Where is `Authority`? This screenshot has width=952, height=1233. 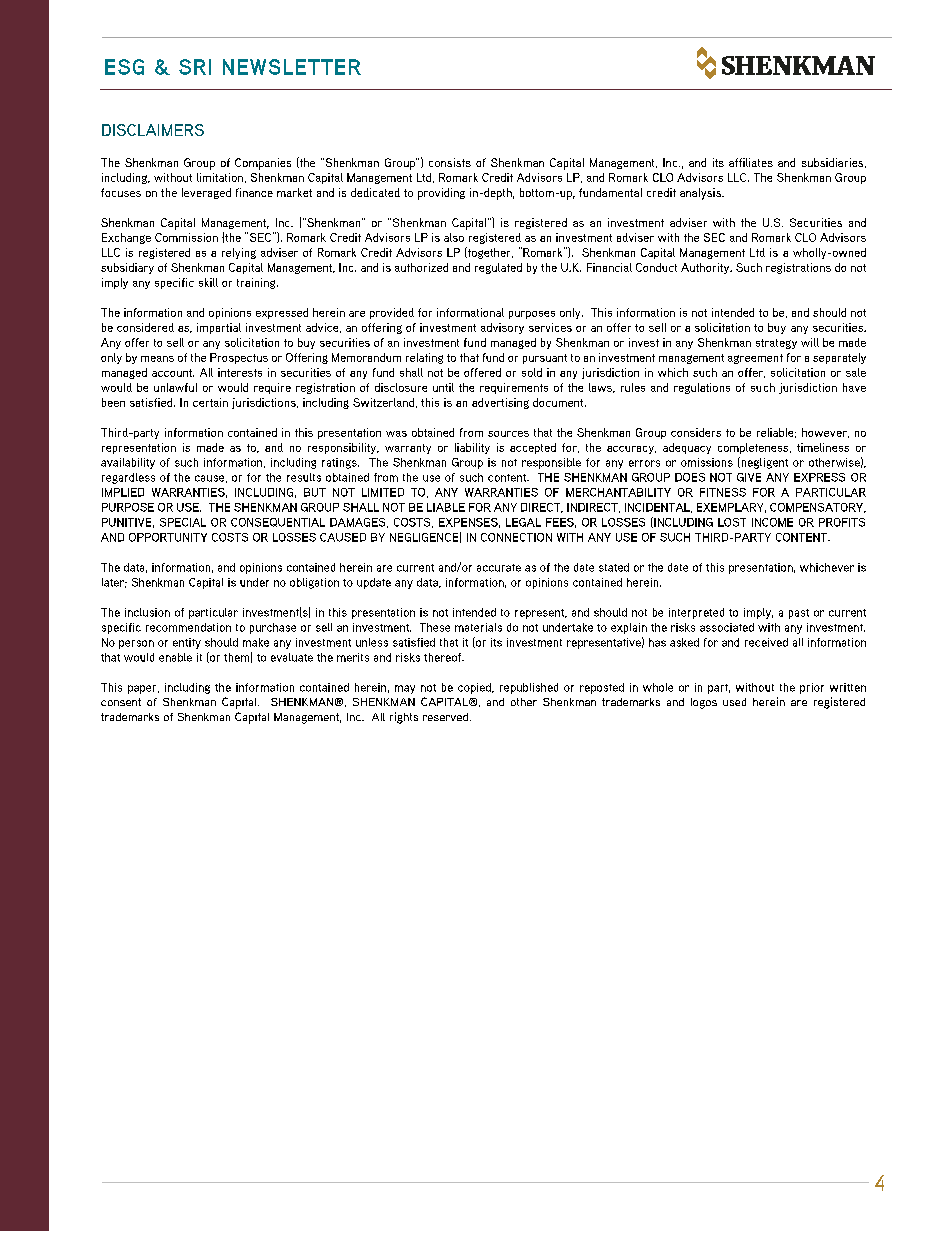
Authority is located at coordinates (706, 268).
